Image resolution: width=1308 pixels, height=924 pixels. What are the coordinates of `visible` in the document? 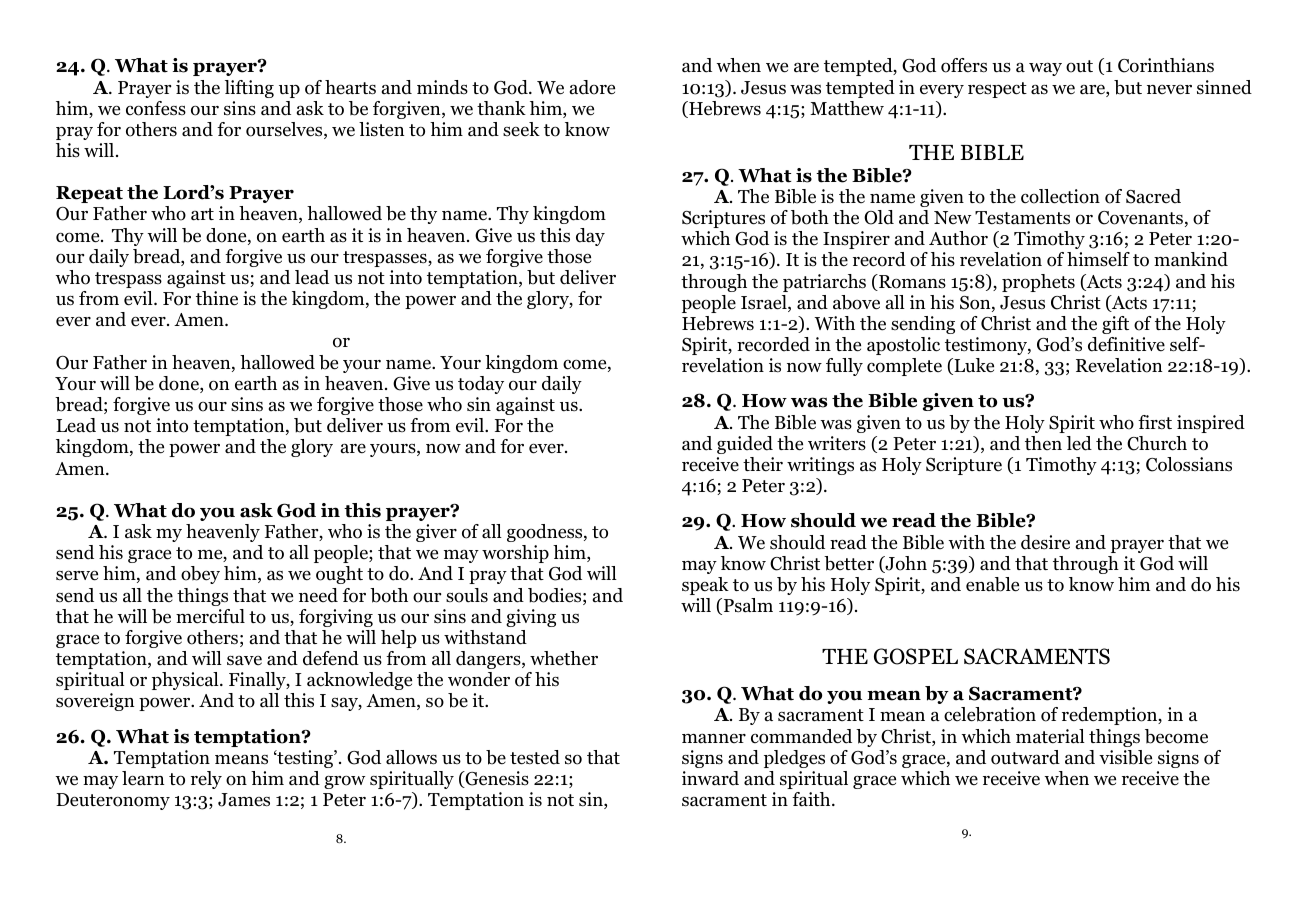 It's located at (1125, 757).
